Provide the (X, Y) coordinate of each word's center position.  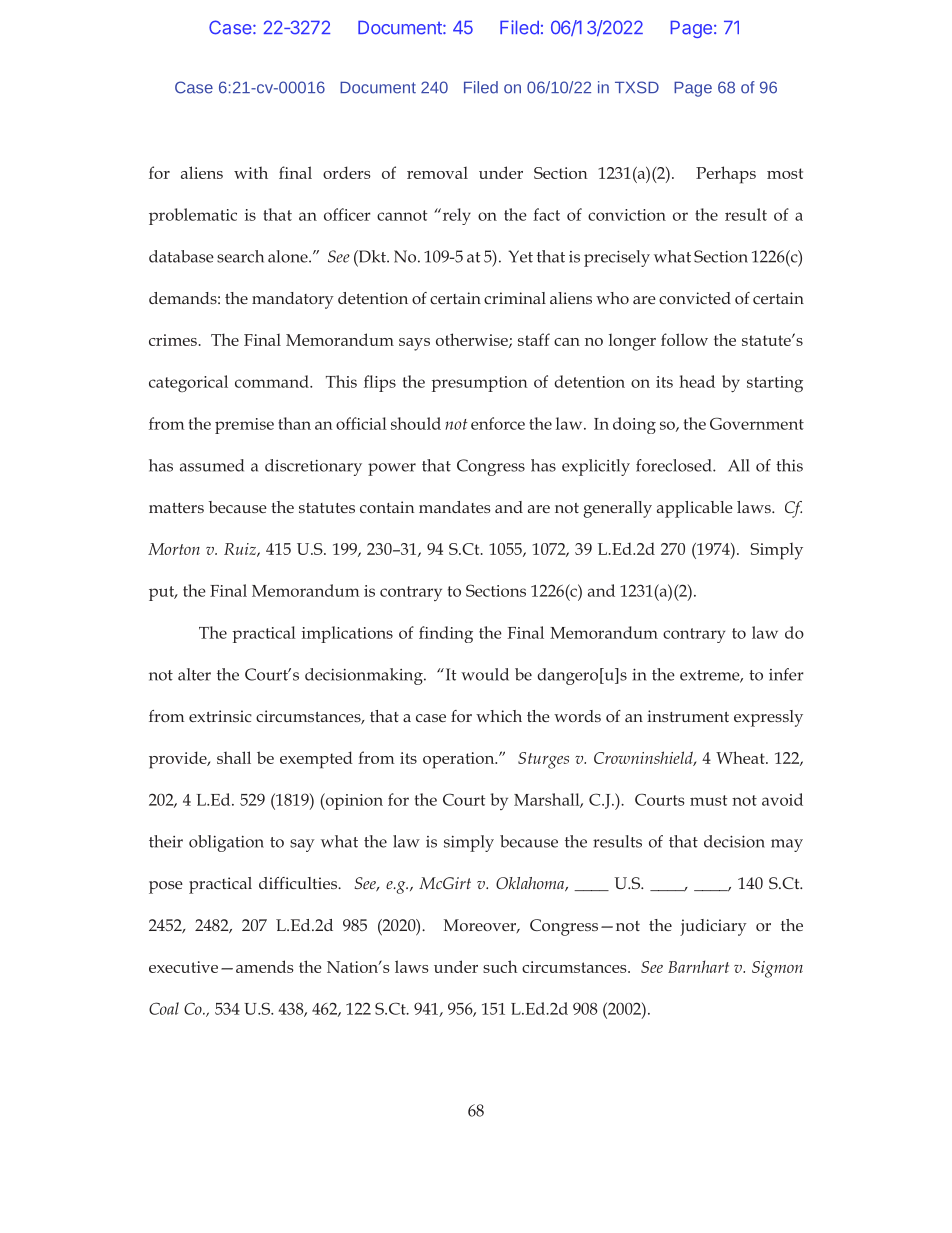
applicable (695, 509)
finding (446, 634)
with (251, 172)
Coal (164, 1008)
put (162, 593)
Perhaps (726, 175)
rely (455, 216)
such (500, 966)
